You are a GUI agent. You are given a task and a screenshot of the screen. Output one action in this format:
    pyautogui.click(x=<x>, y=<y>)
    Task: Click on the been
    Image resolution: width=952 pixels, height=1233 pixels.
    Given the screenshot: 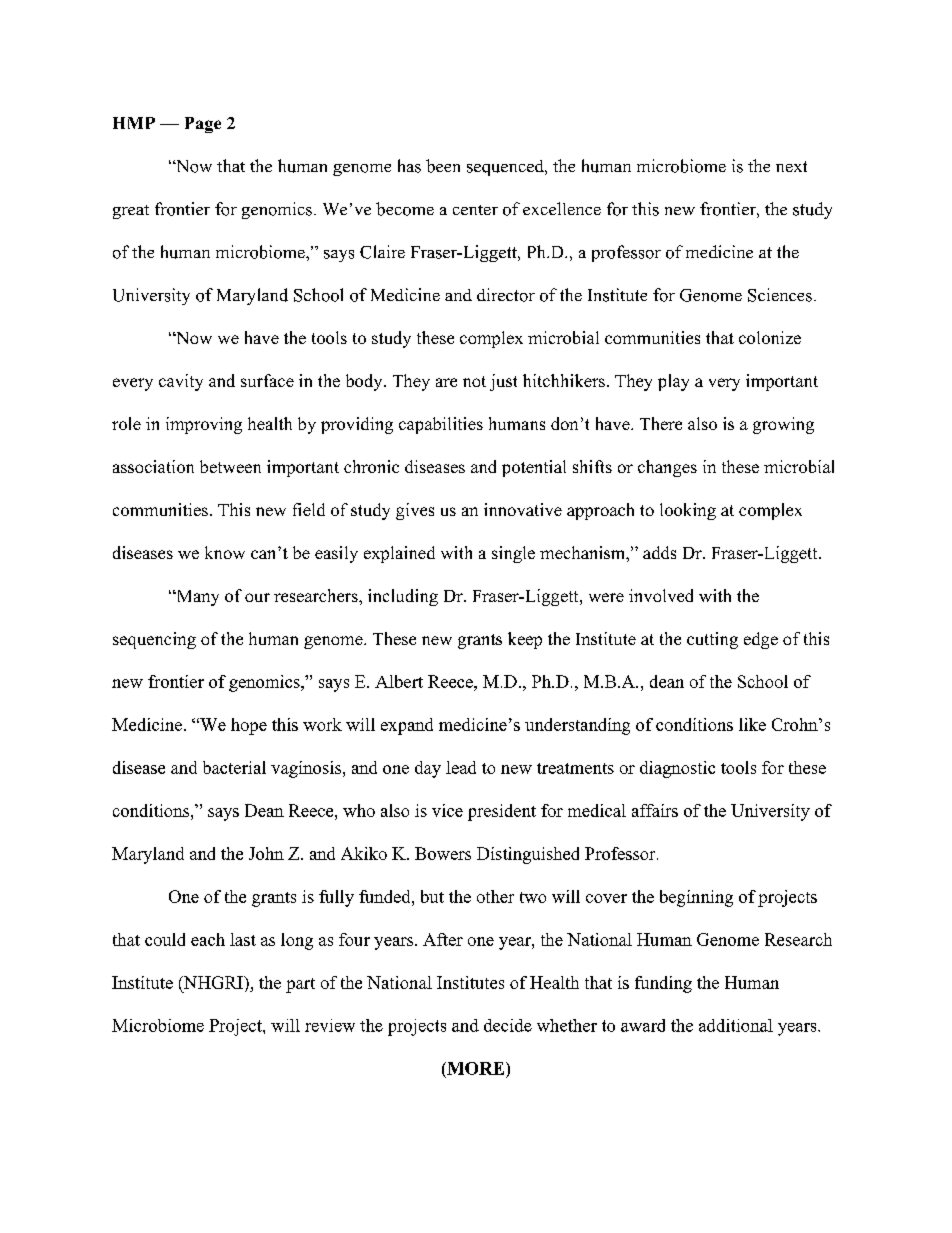 What is the action you would take?
    pyautogui.click(x=443, y=166)
